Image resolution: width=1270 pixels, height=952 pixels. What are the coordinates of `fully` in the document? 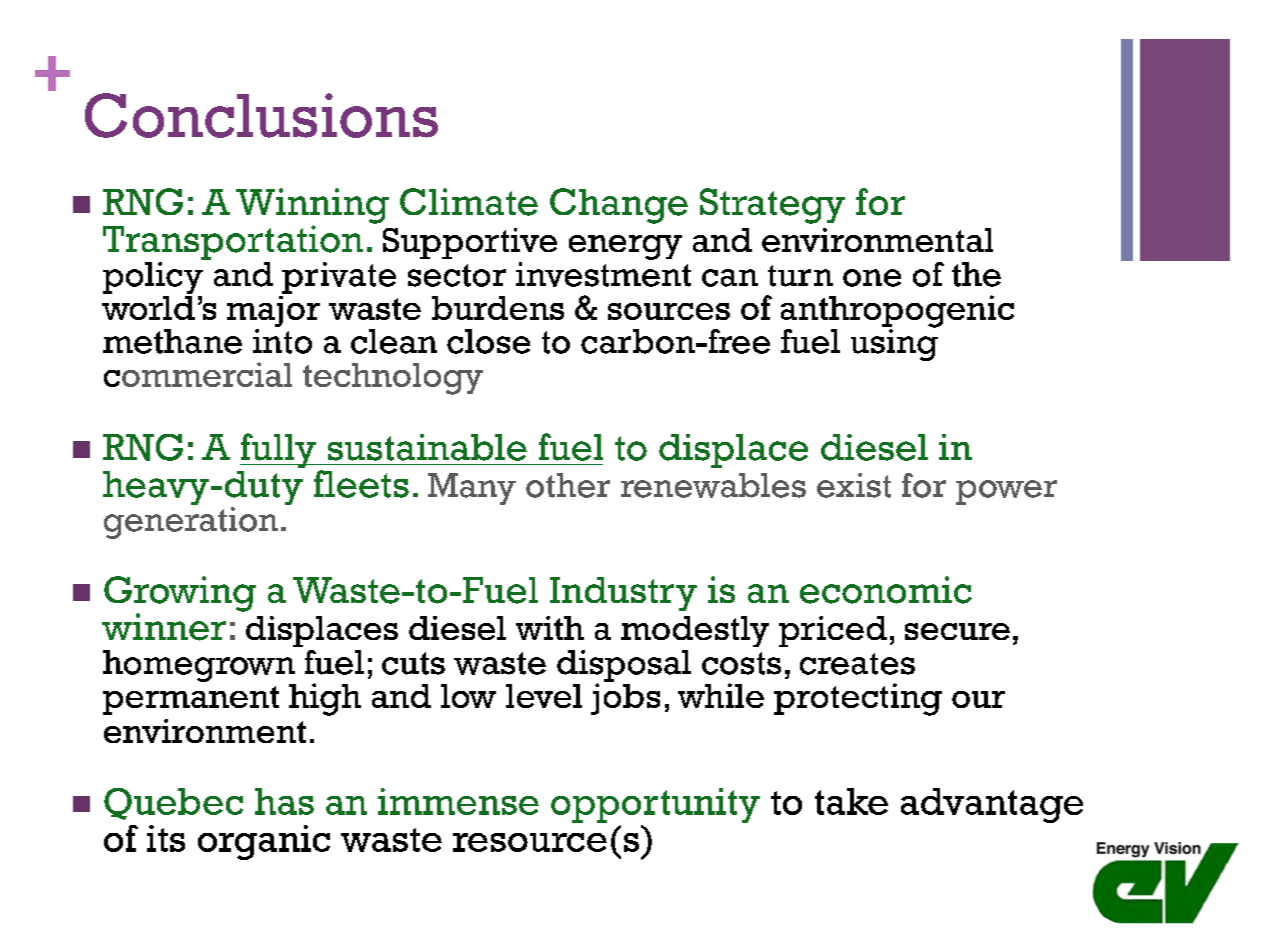 It's located at (279, 450).
